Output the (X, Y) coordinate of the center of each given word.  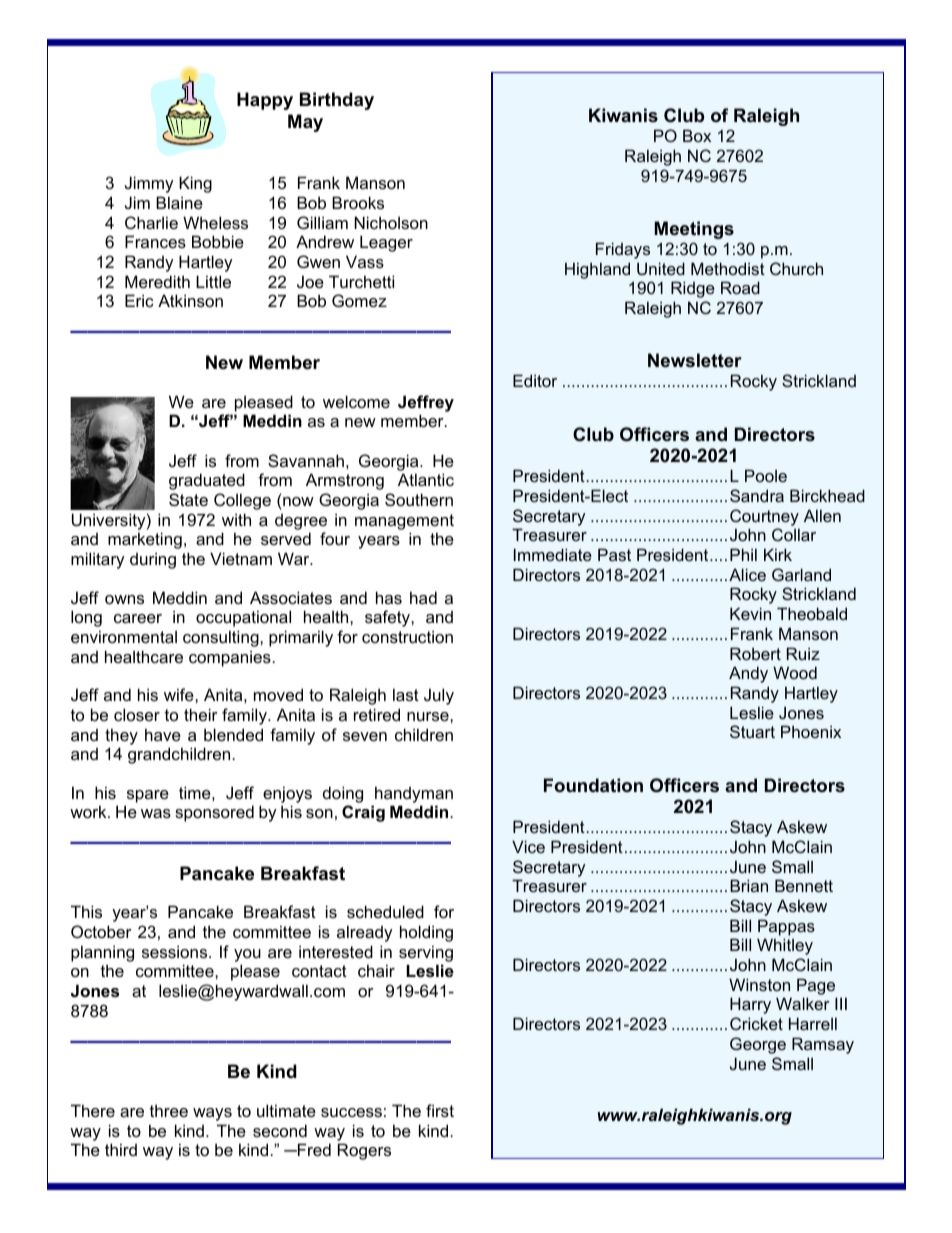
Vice (528, 846)
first (440, 1110)
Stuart (752, 731)
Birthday (337, 101)
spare (148, 796)
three (169, 1110)
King (195, 184)
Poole (766, 475)
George (758, 1045)
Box (697, 135)
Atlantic (426, 479)
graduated (207, 481)
